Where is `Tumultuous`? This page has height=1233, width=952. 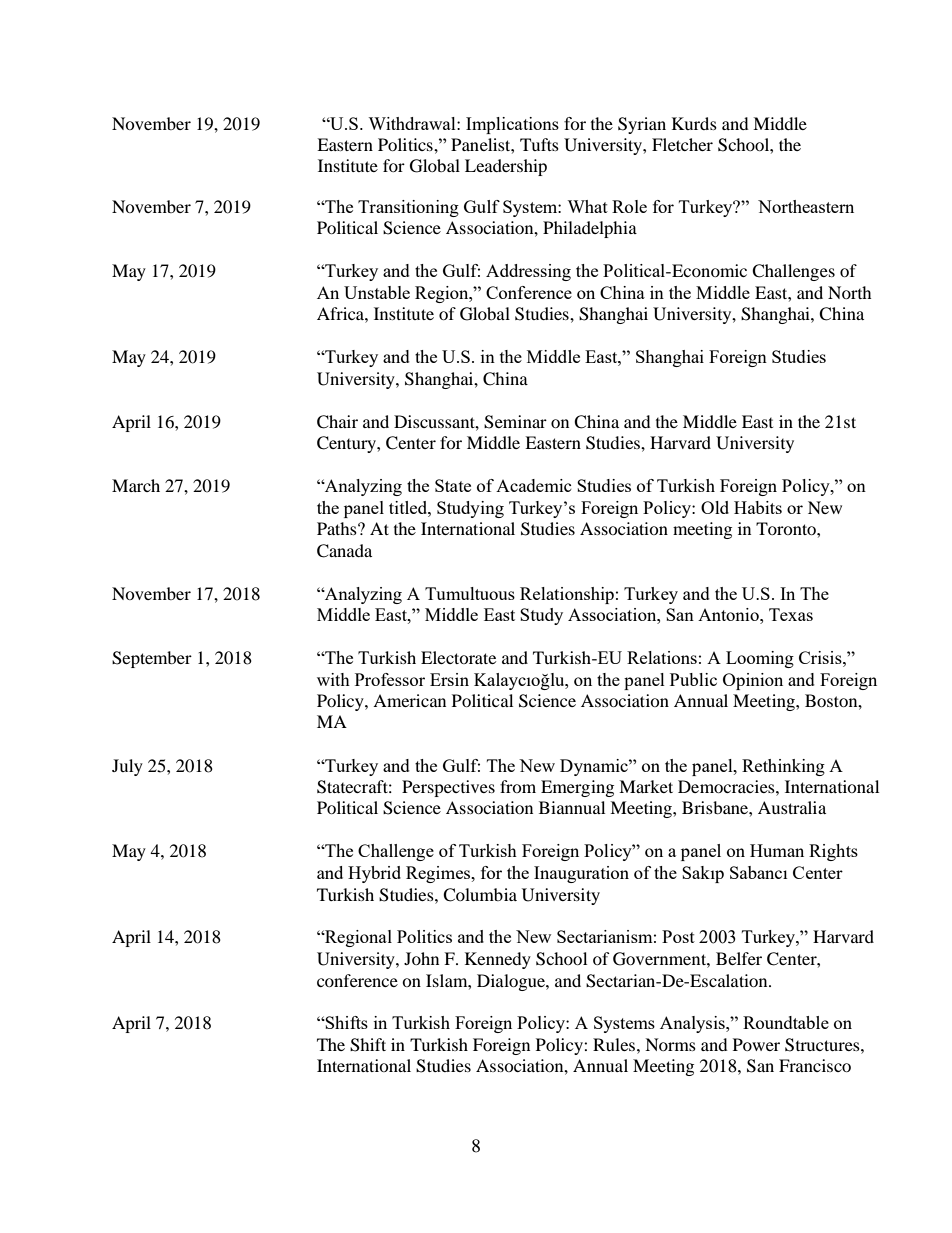
Tumultuous is located at coordinates (470, 593).
